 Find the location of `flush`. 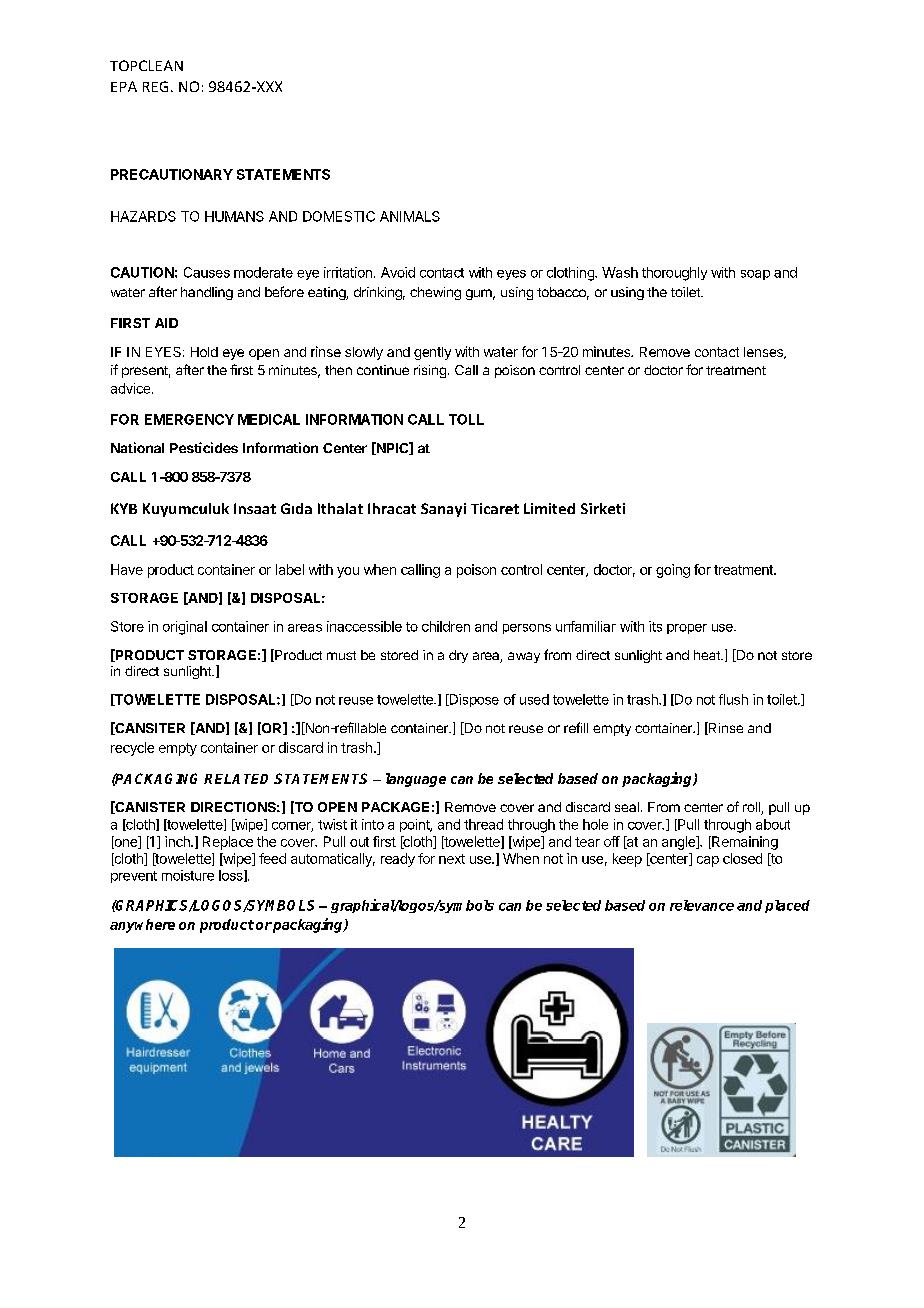

flush is located at coordinates (733, 699).
